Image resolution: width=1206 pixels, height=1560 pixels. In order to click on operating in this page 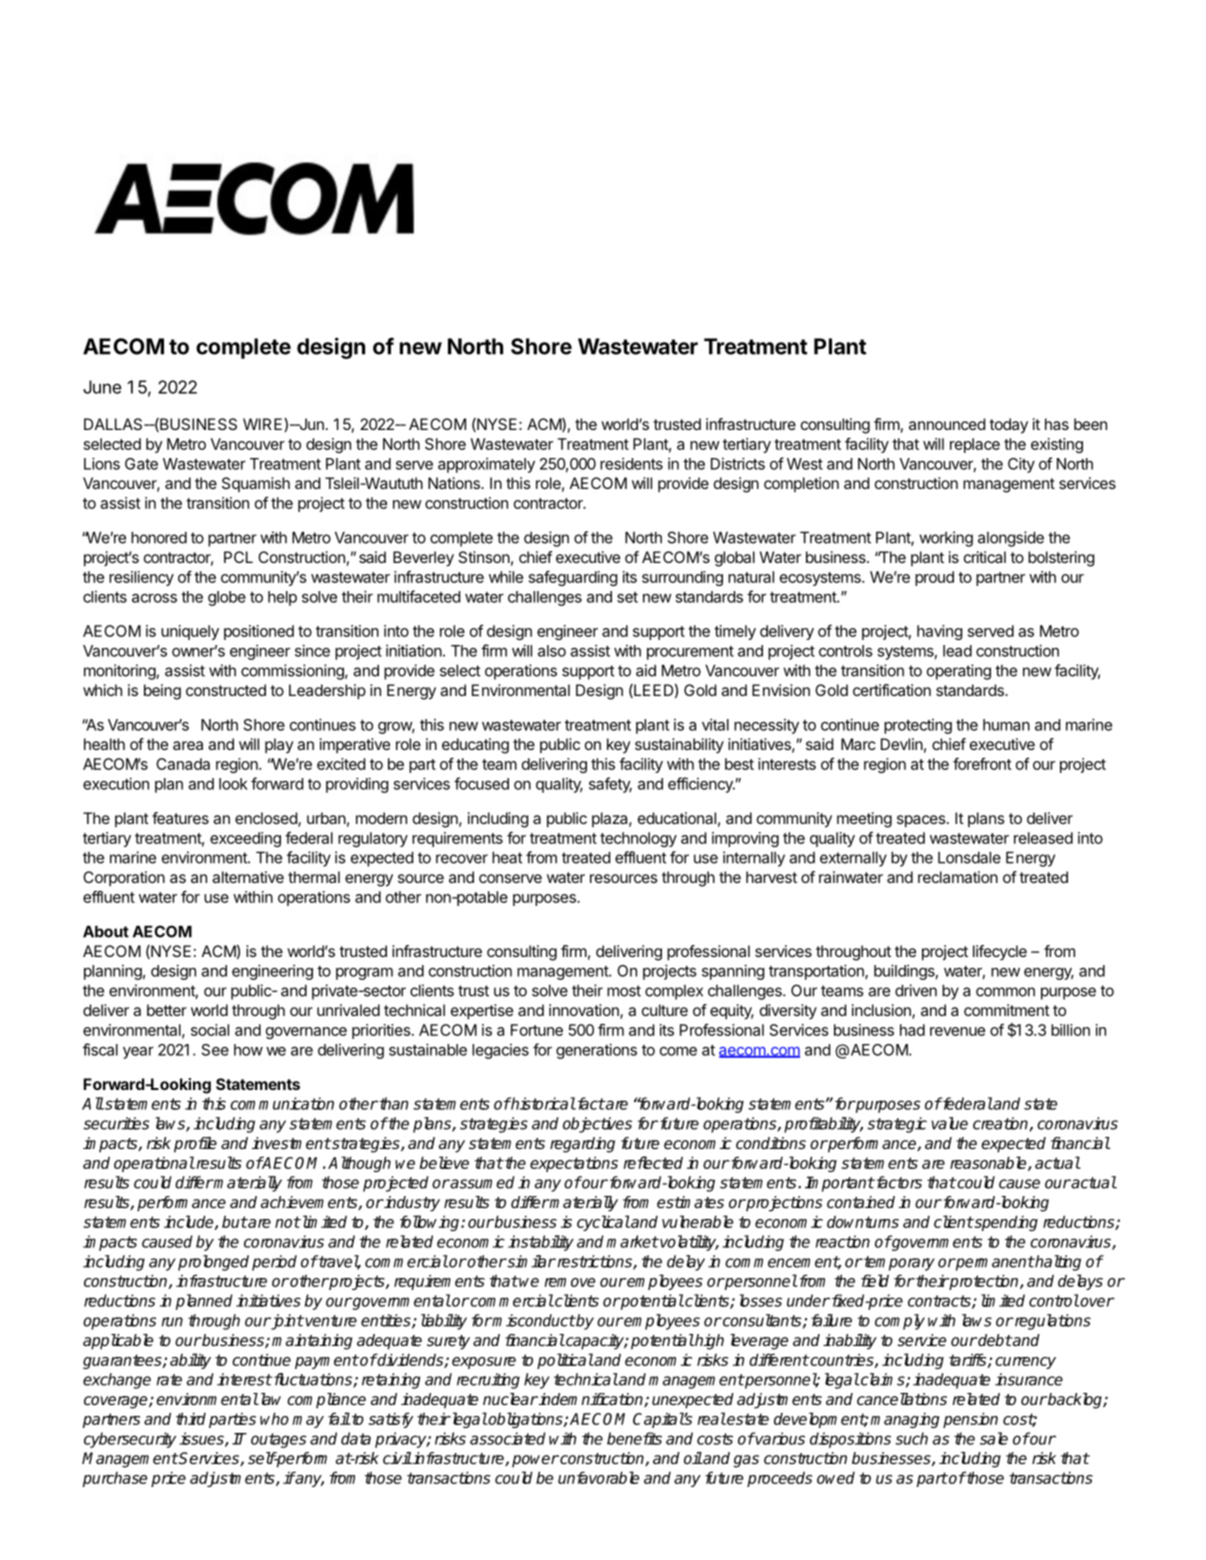, I will do `click(959, 672)`.
